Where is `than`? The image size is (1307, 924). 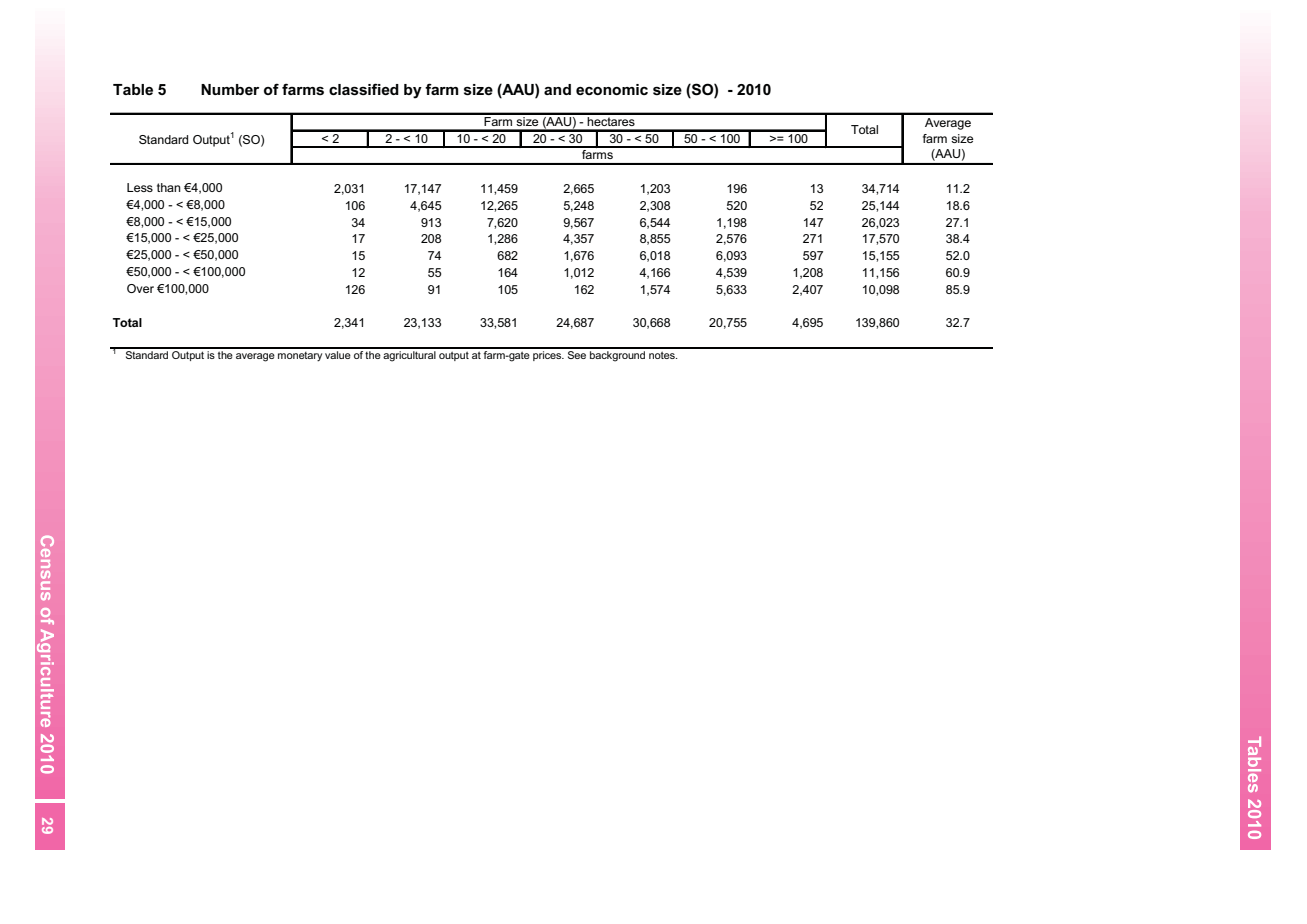 than is located at coordinates (169, 187).
